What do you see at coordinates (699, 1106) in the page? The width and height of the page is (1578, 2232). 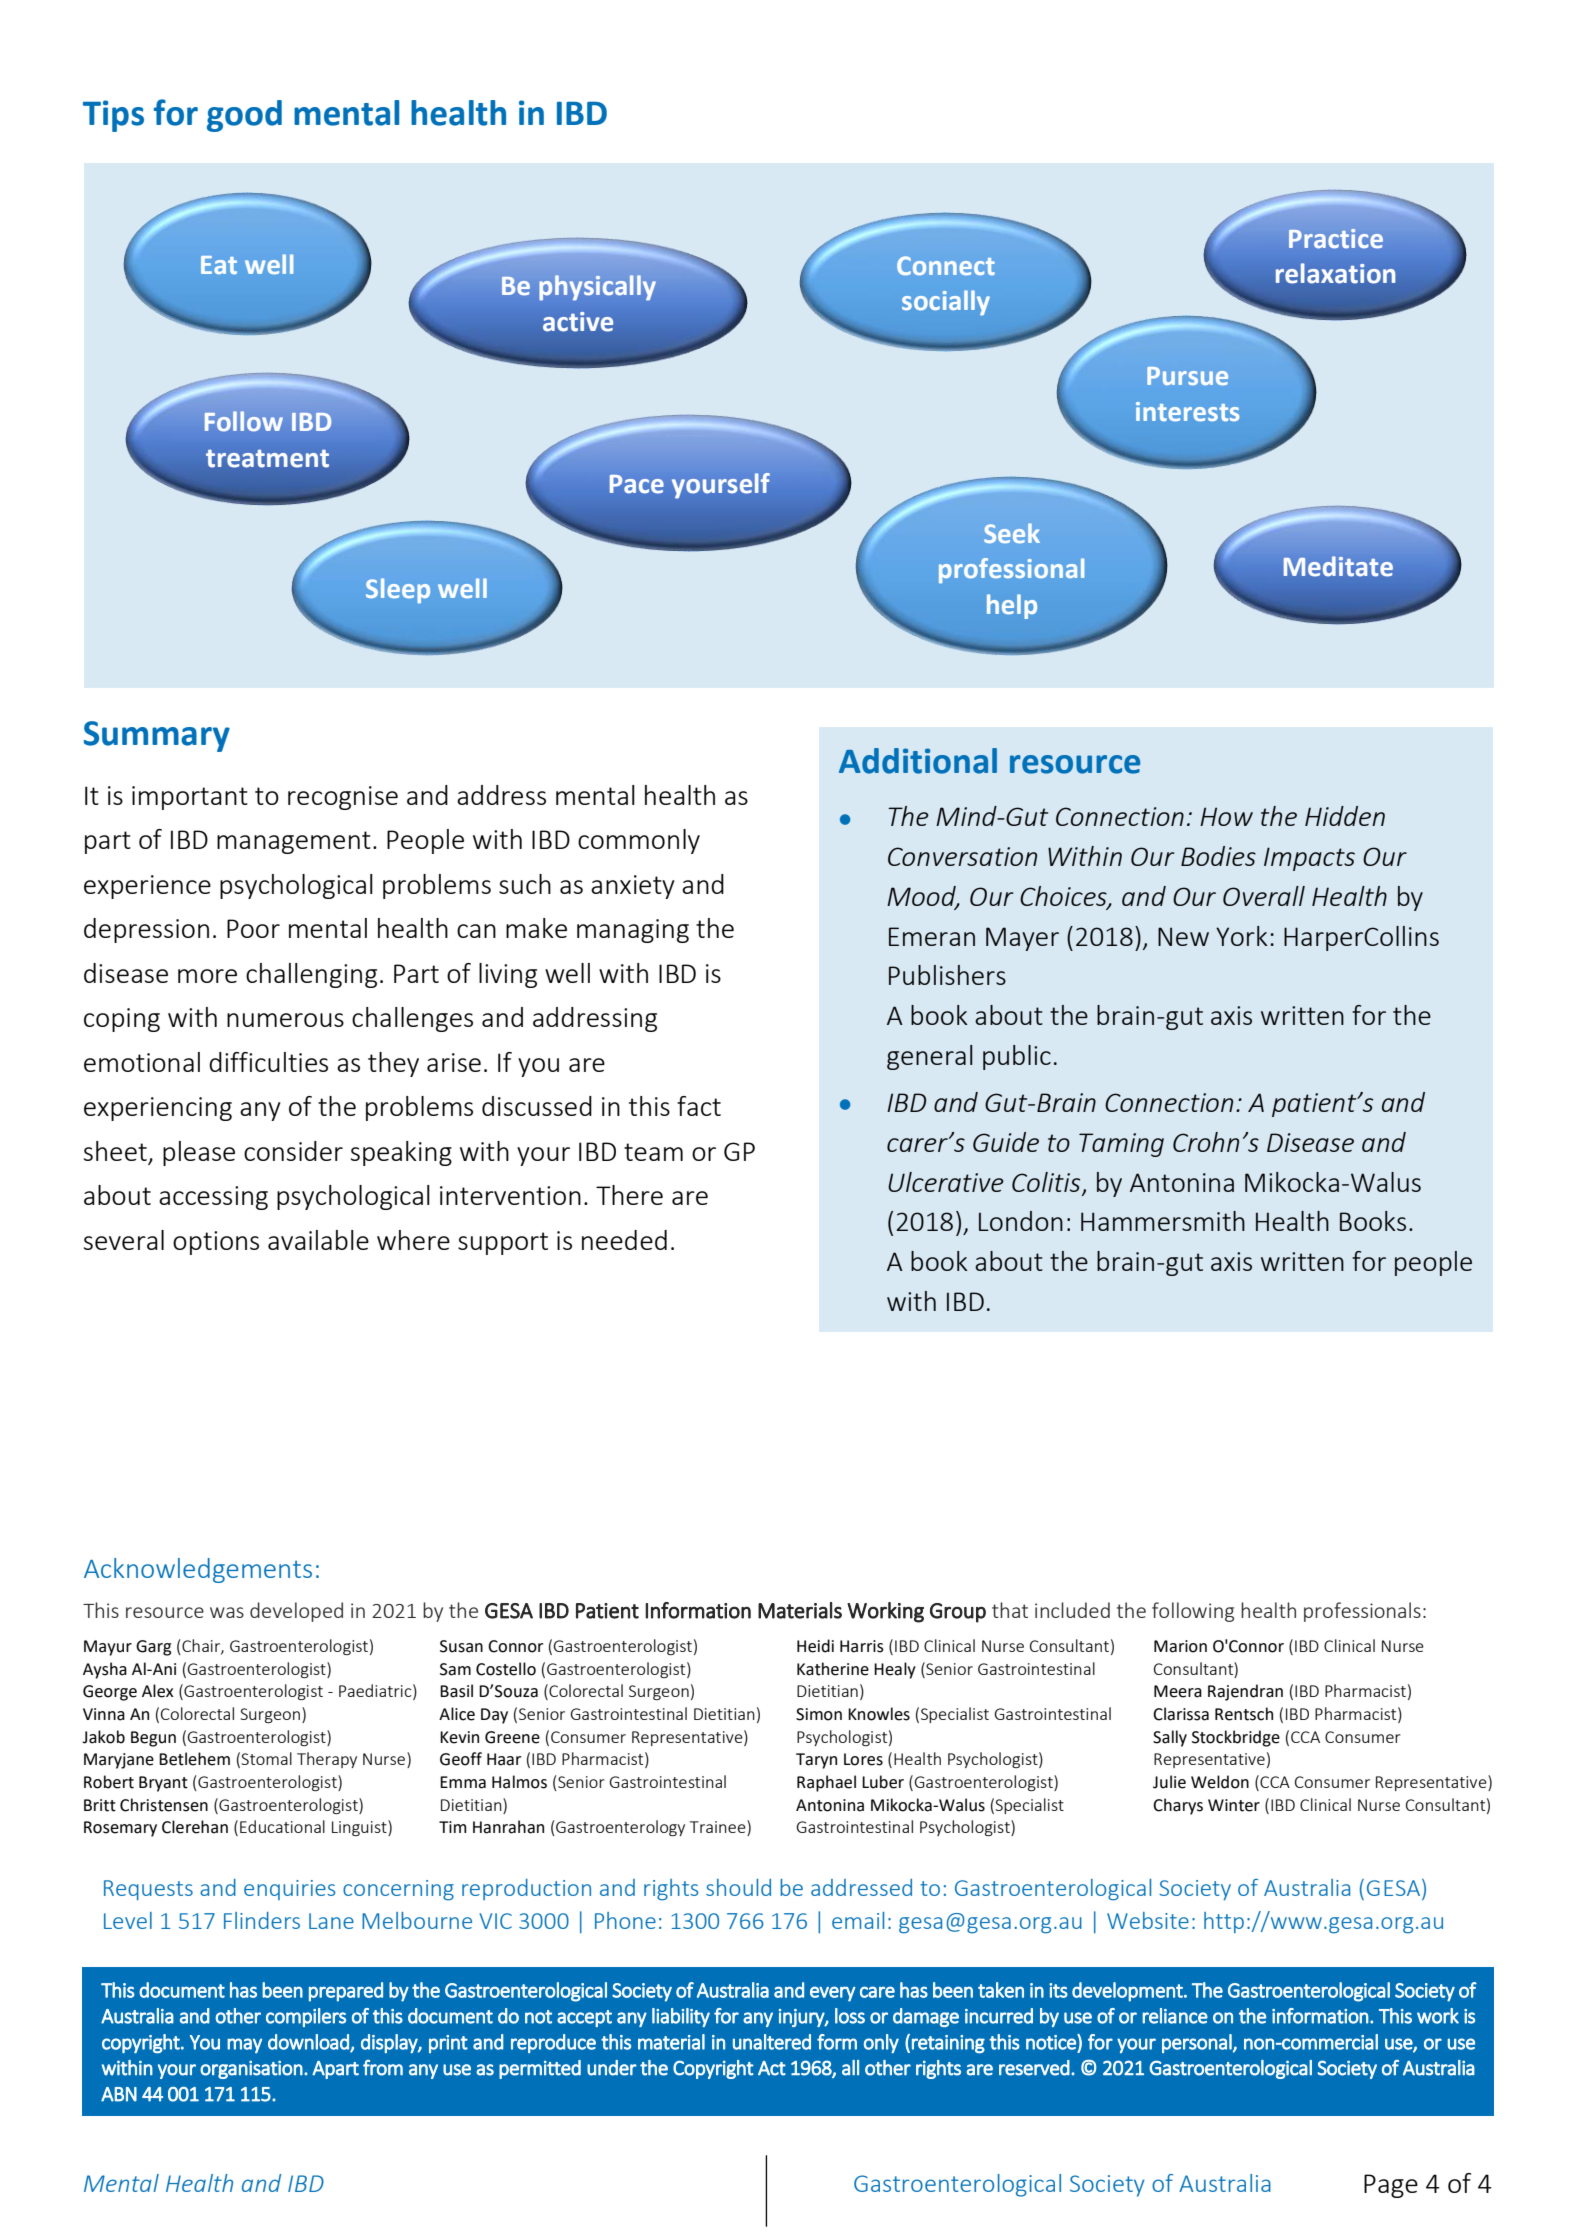 I see `fact` at bounding box center [699, 1106].
